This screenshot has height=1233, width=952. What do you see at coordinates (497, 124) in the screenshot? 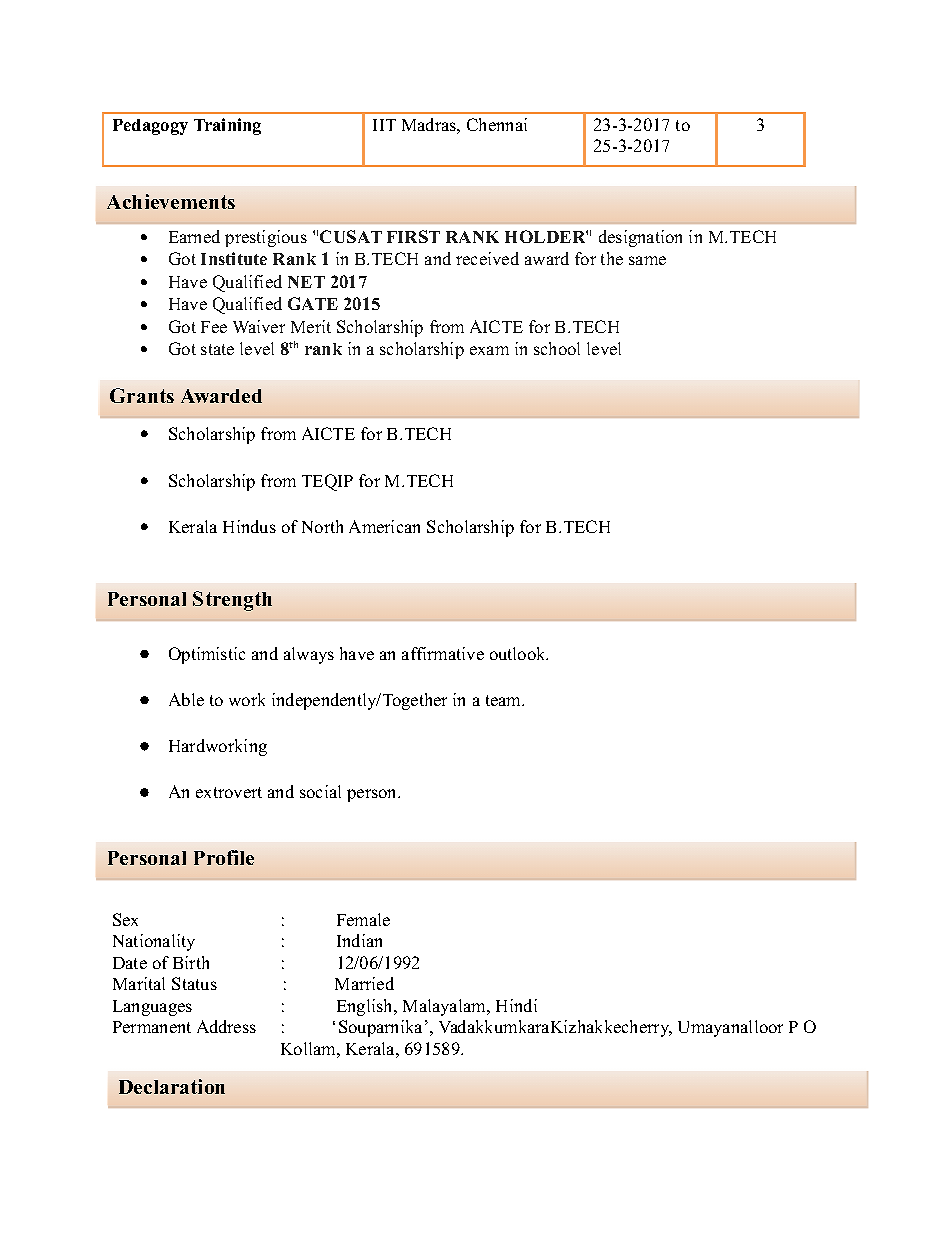
I see `Chennai` at bounding box center [497, 124].
